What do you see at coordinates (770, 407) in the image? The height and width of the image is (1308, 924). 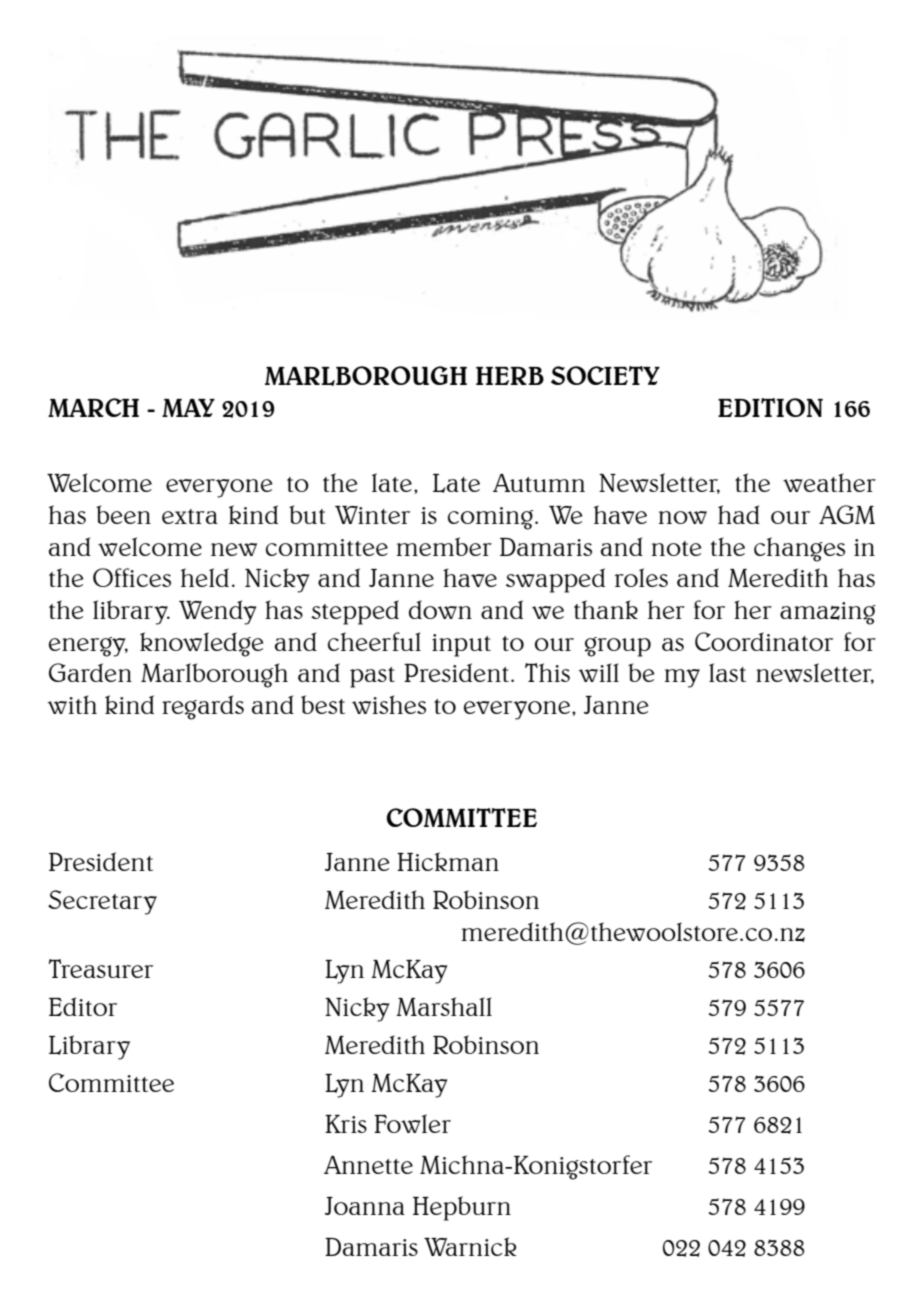 I see `EDITION` at bounding box center [770, 407].
